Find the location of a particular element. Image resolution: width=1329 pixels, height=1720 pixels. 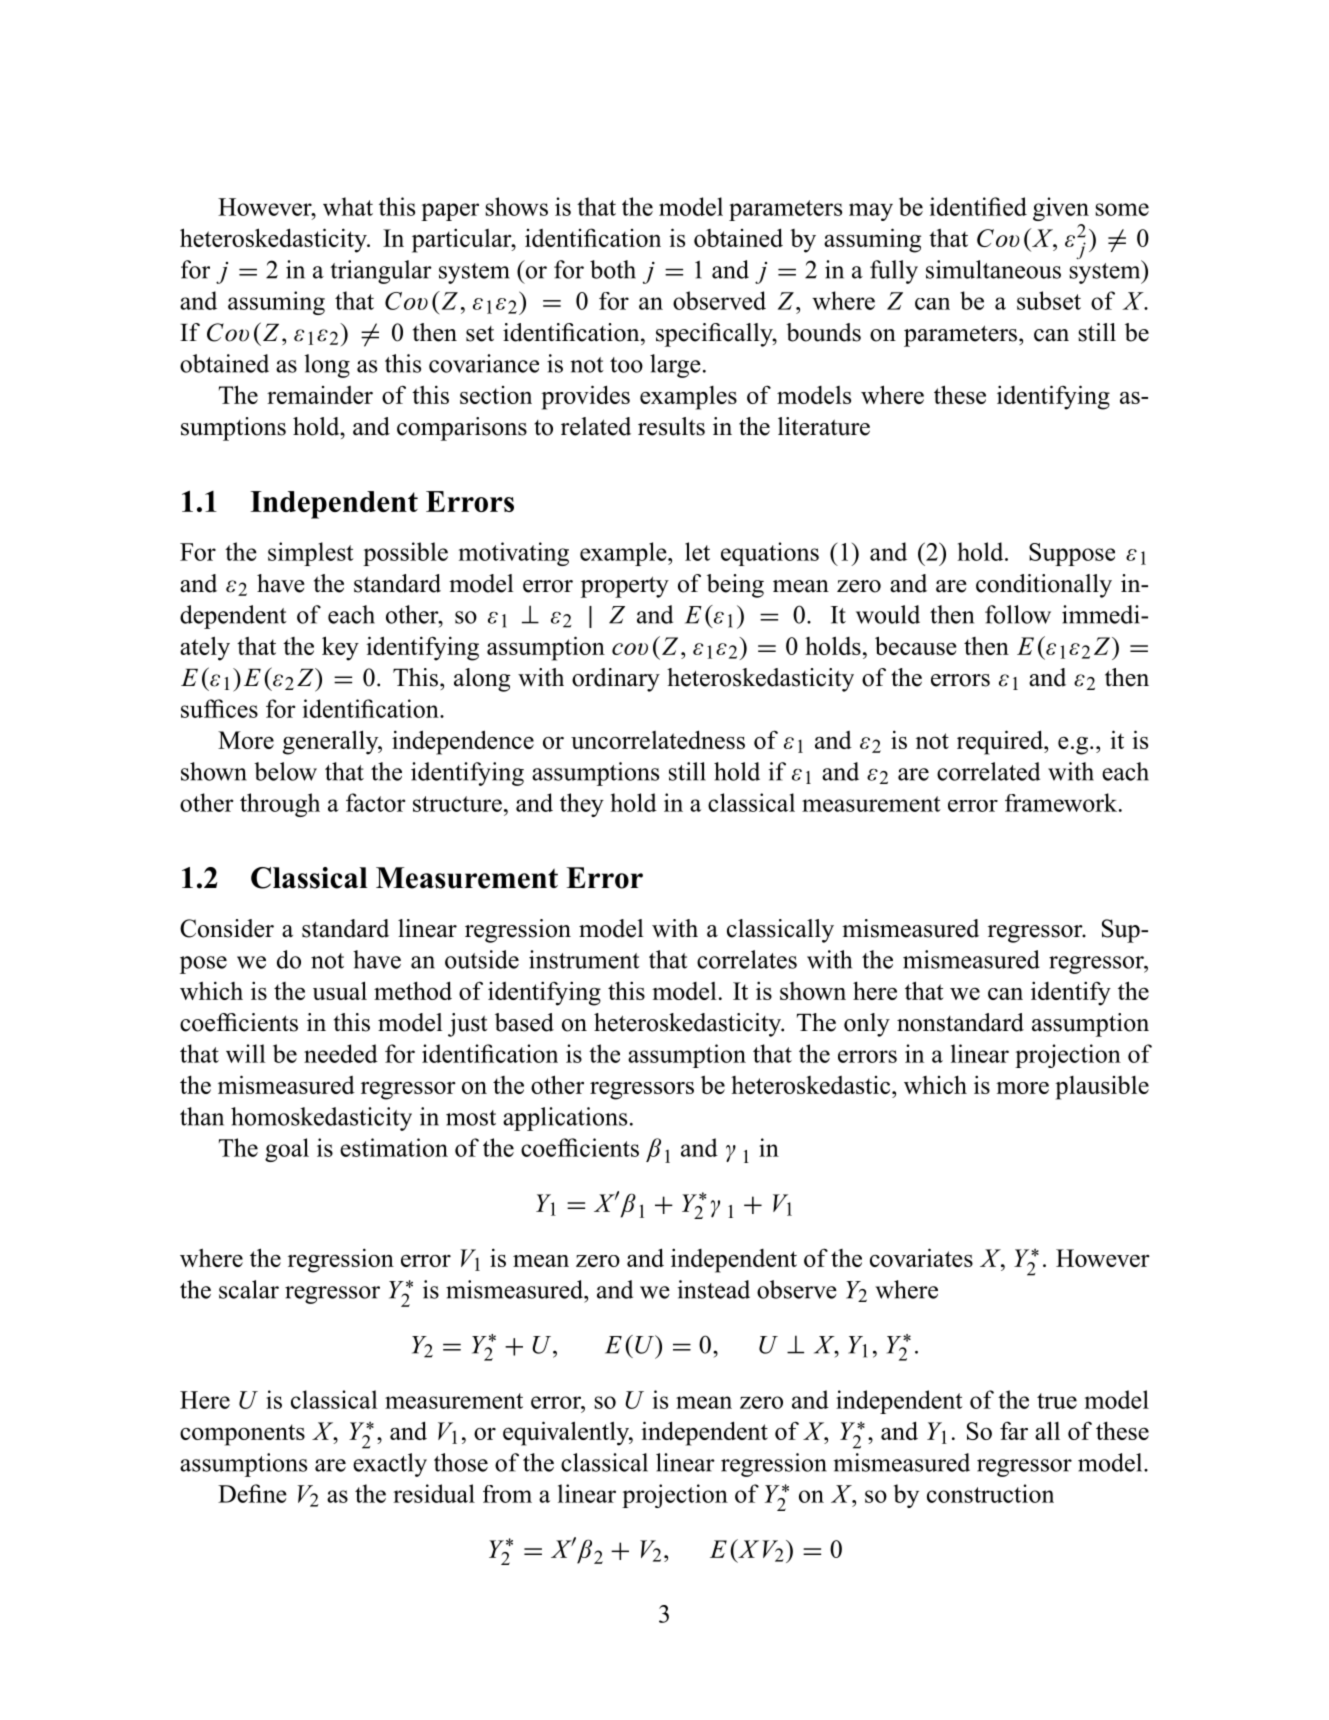

framework is located at coordinates (1062, 802).
